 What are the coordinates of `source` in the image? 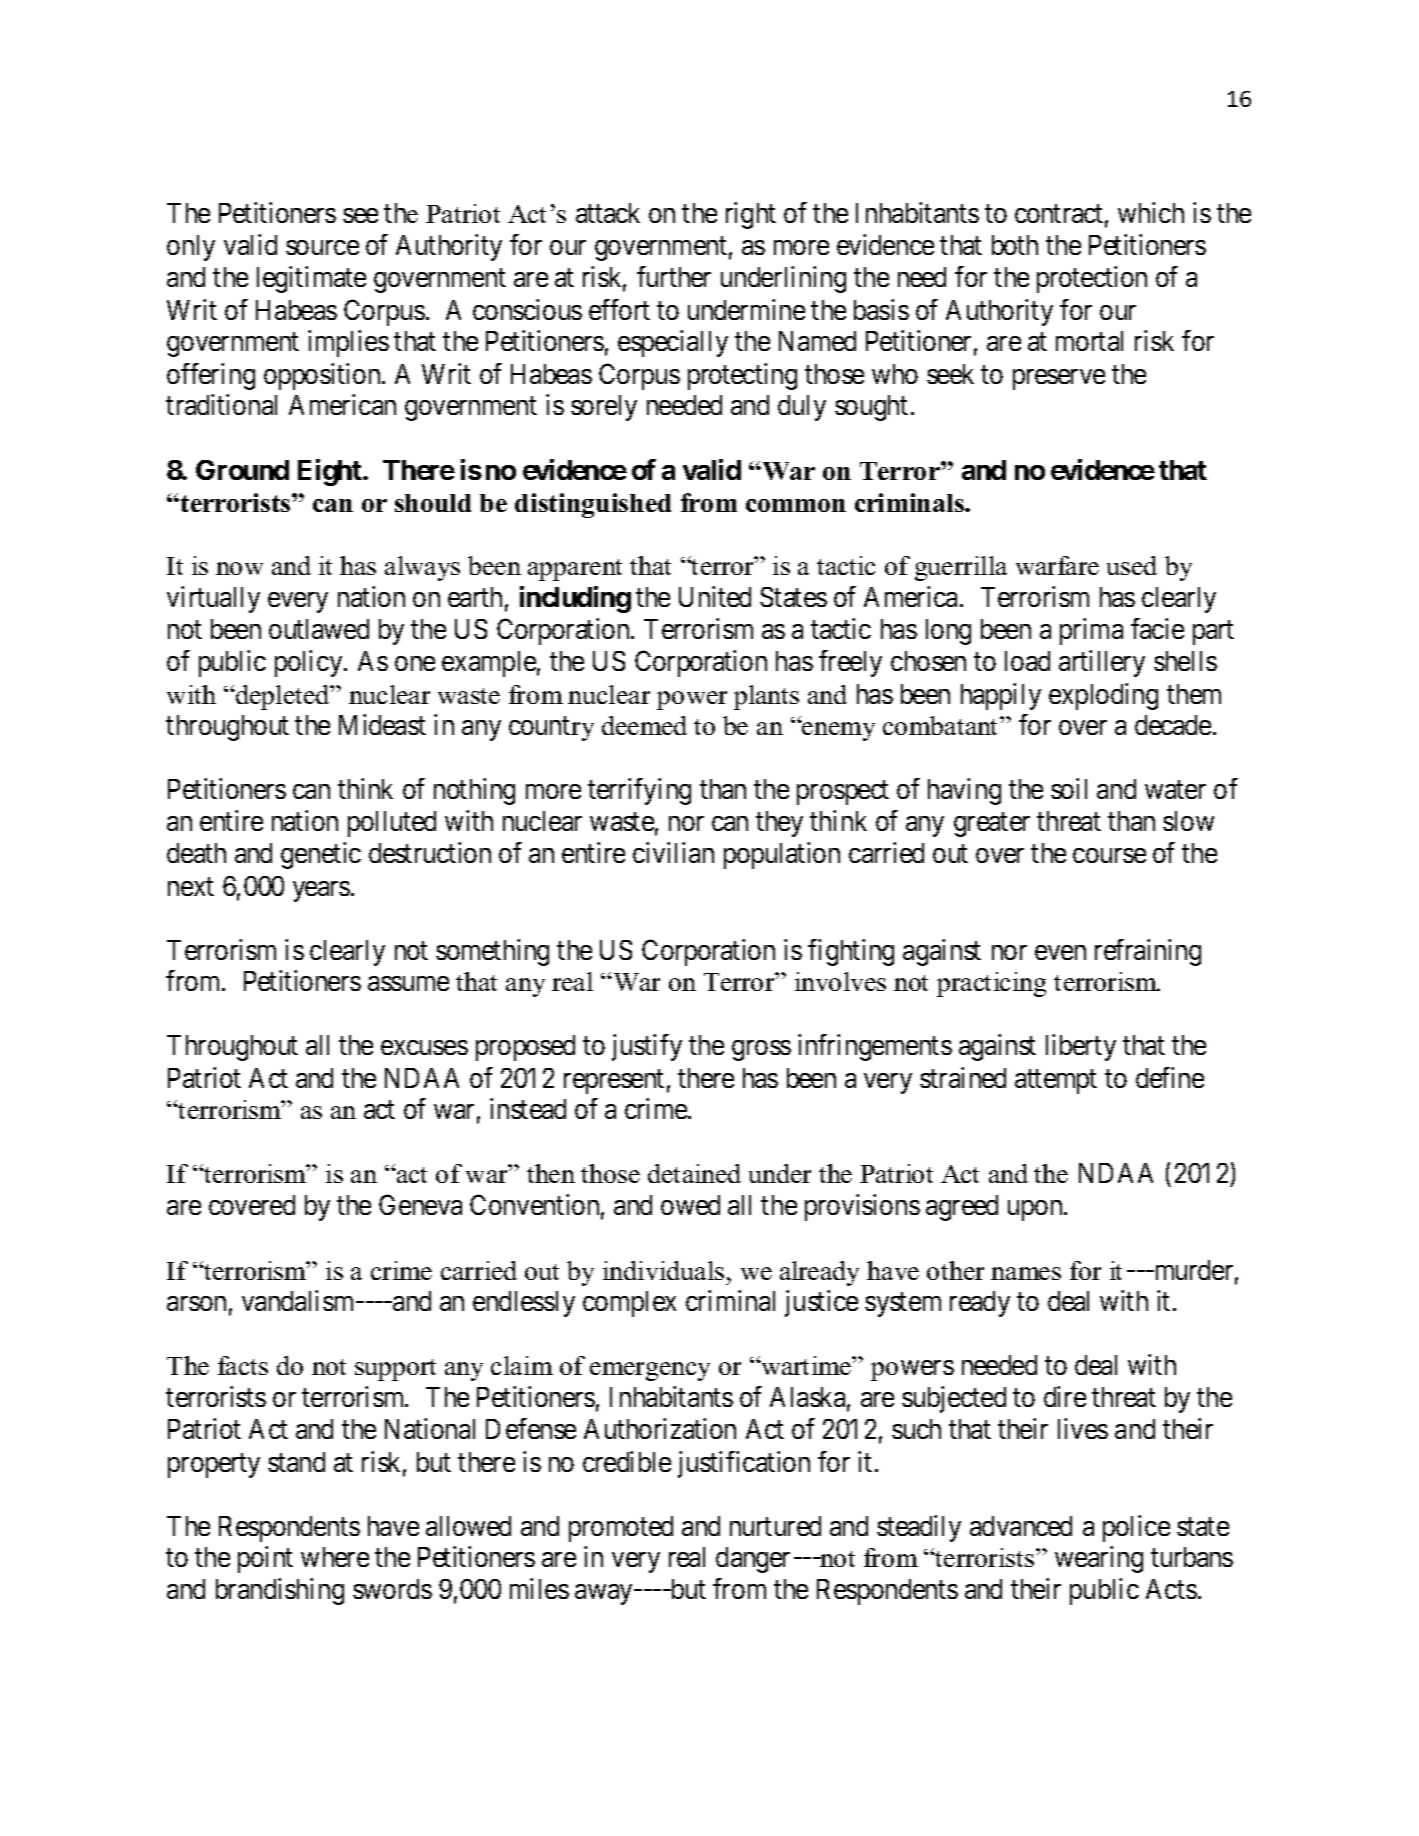 It's located at (322, 248).
